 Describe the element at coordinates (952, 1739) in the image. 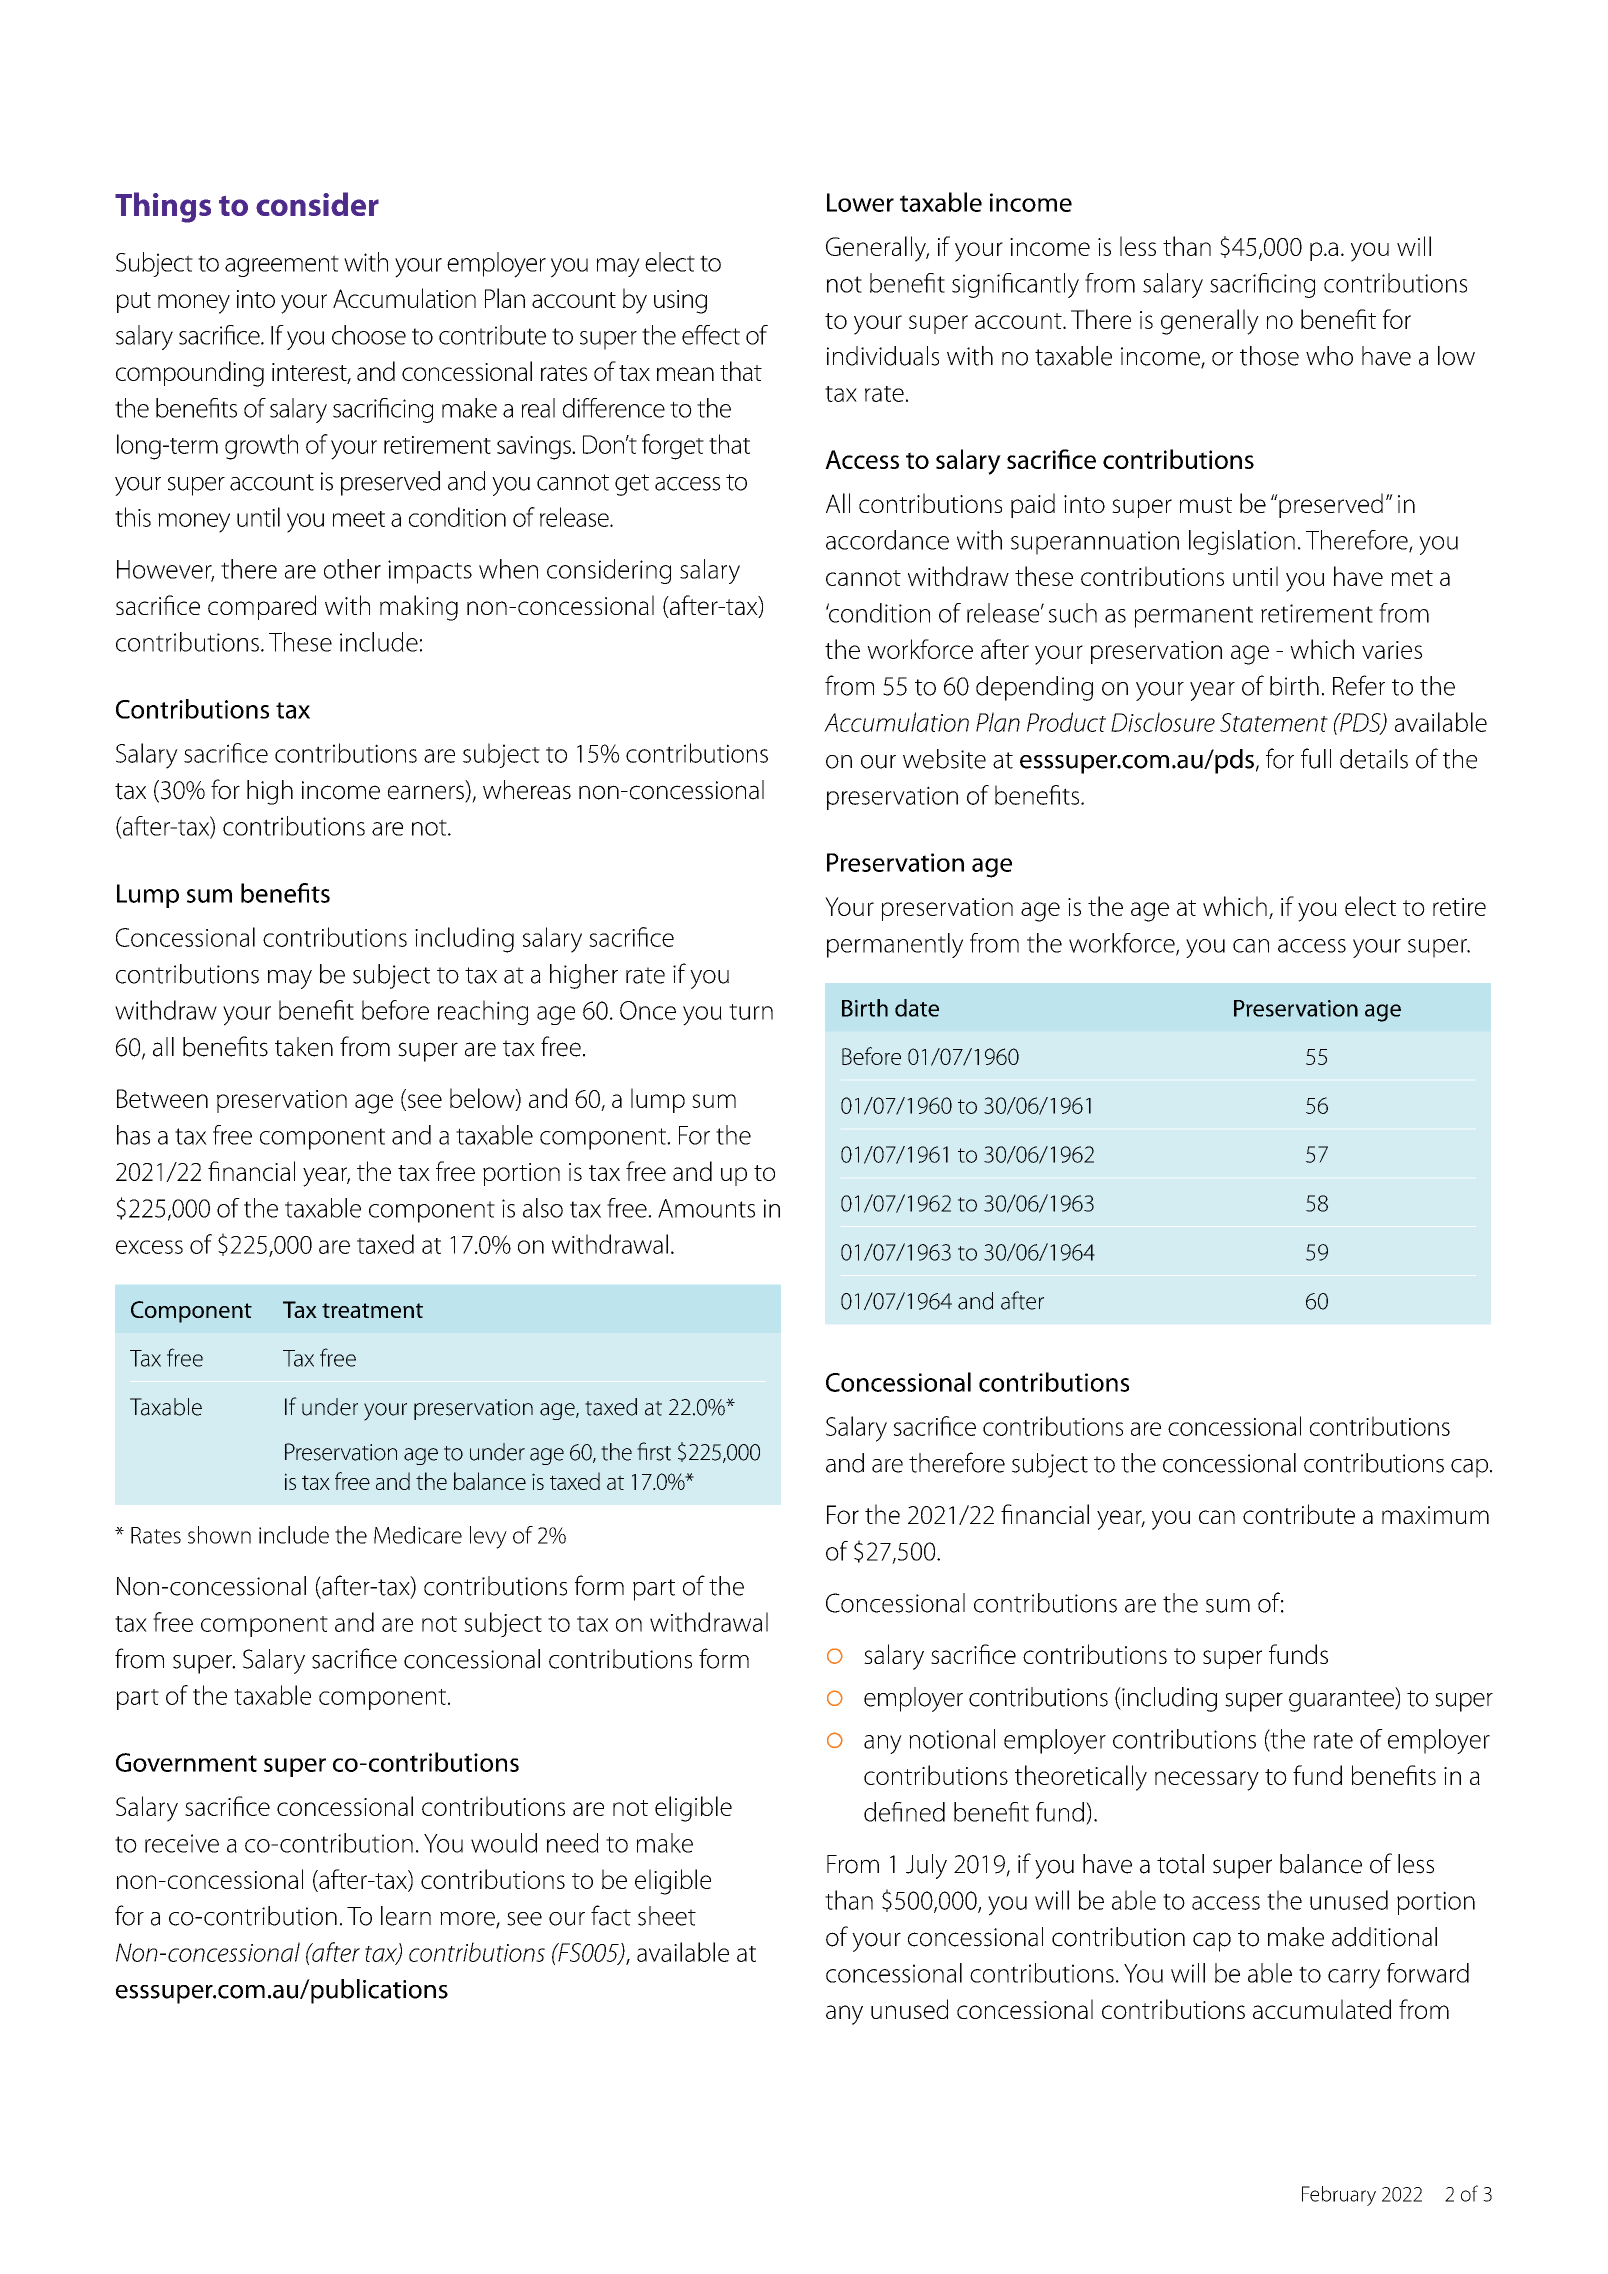

I see `notional` at that location.
